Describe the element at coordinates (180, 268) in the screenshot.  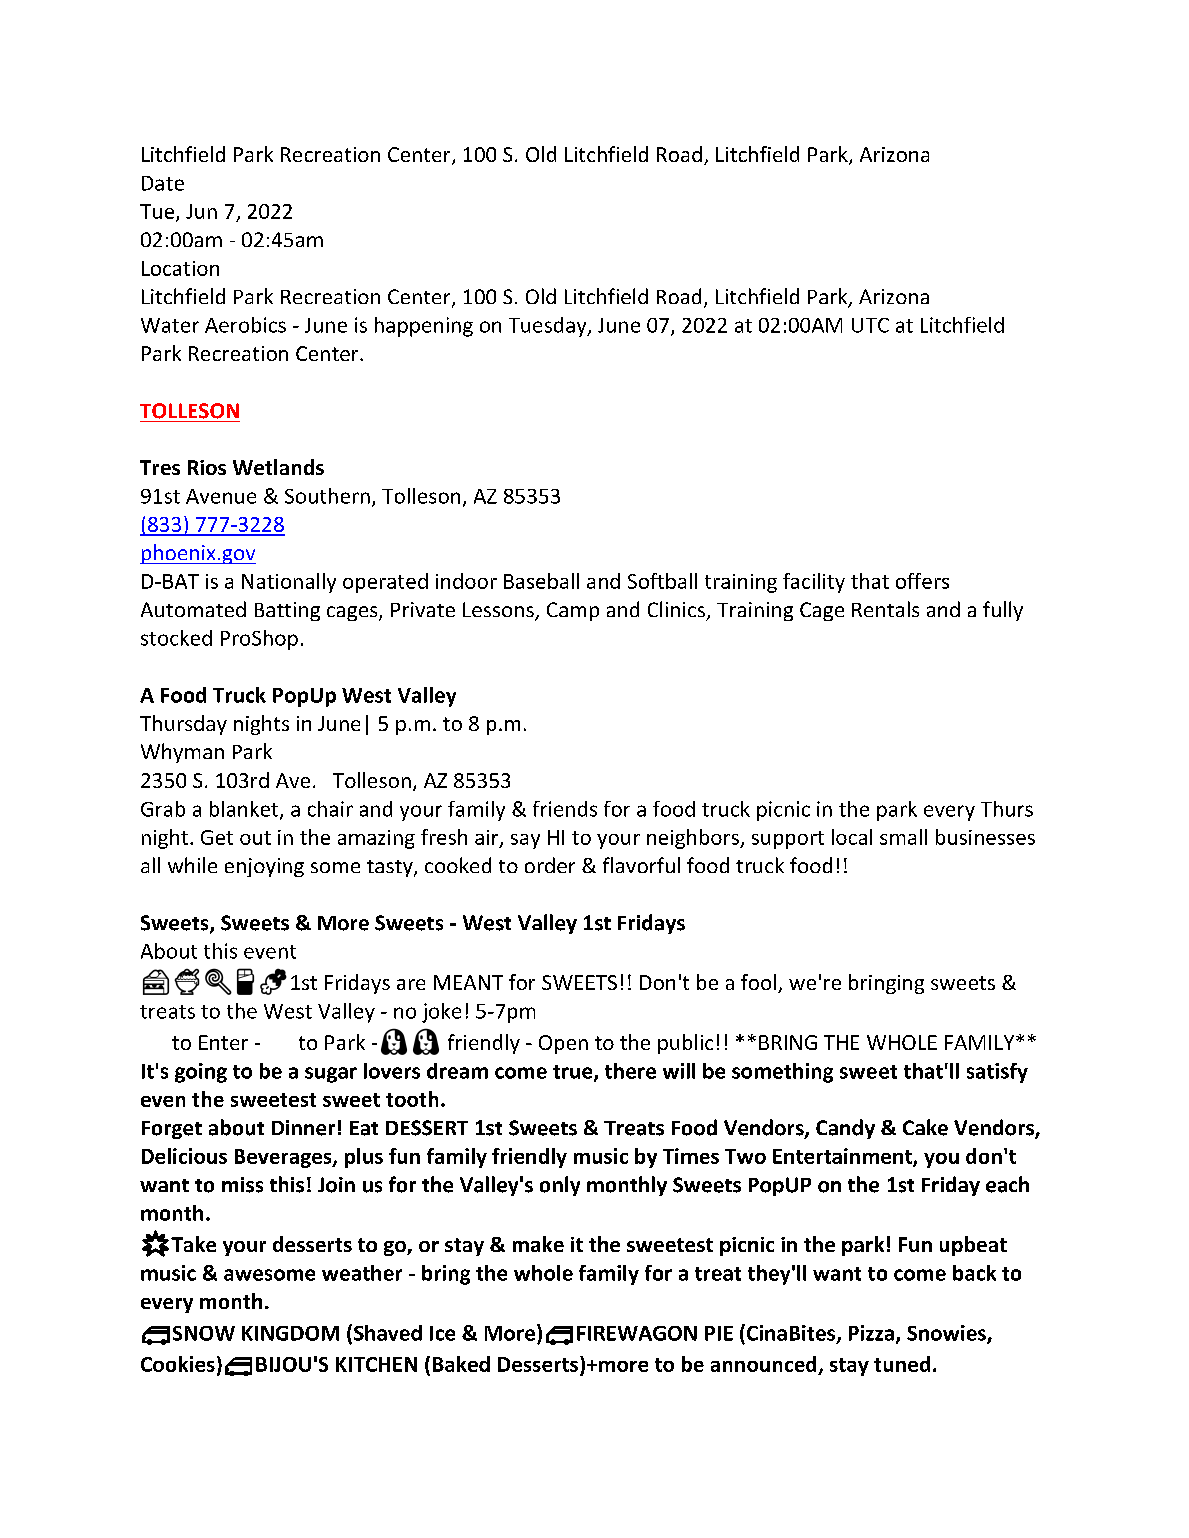
I see `Location` at that location.
